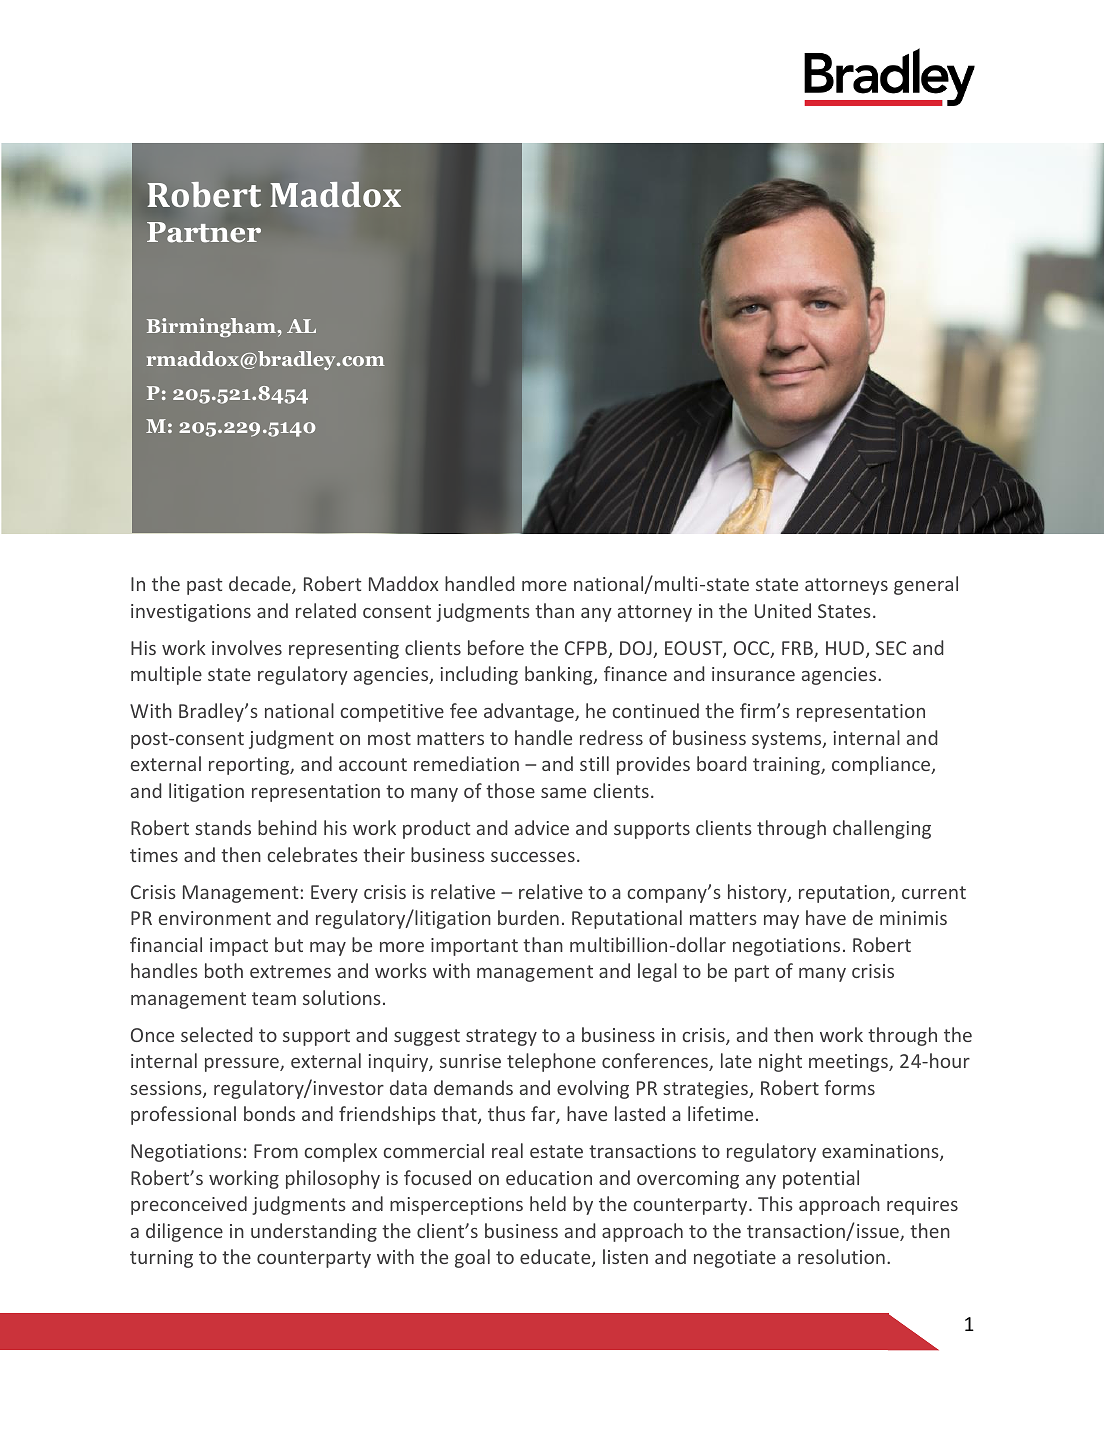 The width and height of the screenshot is (1104, 1429). I want to click on decade, so click(261, 585).
